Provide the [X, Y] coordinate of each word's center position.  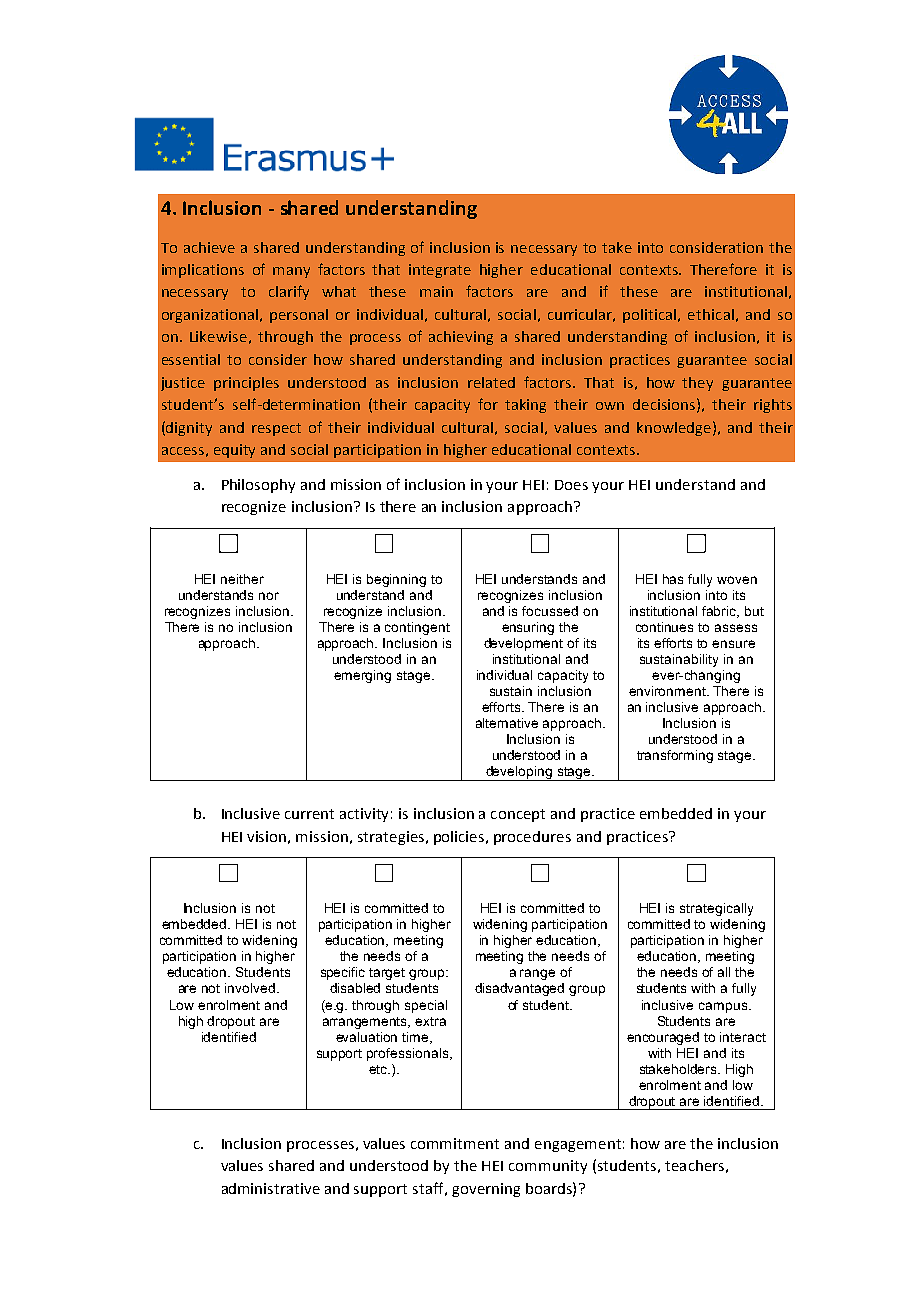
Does [571, 485]
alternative [507, 723]
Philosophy [258, 486]
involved [251, 988]
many [291, 272]
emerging [362, 676]
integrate [440, 271]
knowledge [674, 429]
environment [668, 691]
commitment [455, 1143]
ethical [711, 314]
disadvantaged [519, 989]
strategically [716, 909]
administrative [271, 1188]
